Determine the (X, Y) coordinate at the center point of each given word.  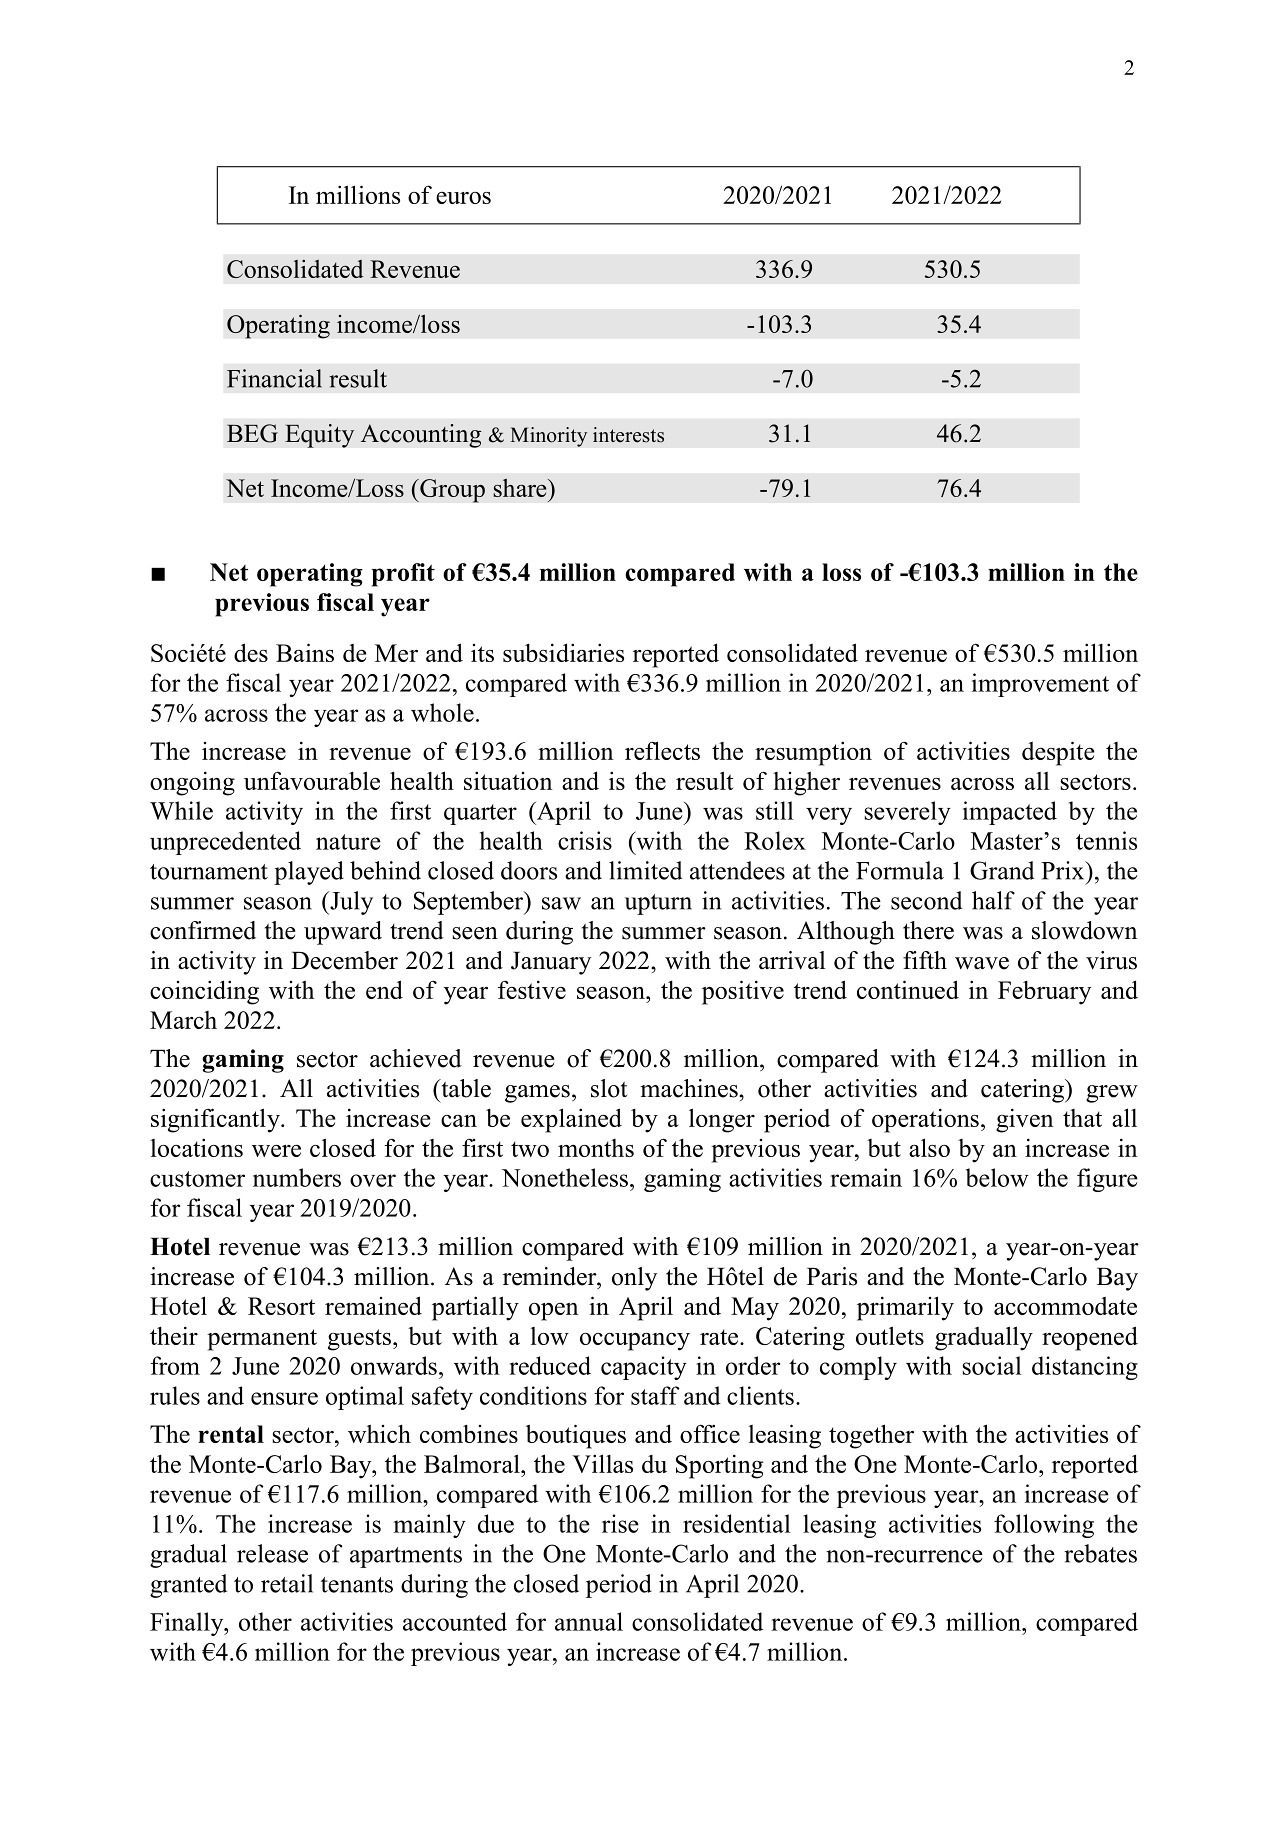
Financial (274, 378)
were (276, 1150)
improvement (1040, 685)
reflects (662, 750)
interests (628, 435)
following (1044, 1526)
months (596, 1148)
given (1024, 1120)
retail (287, 1583)
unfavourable (312, 780)
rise (620, 1523)
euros (463, 198)
